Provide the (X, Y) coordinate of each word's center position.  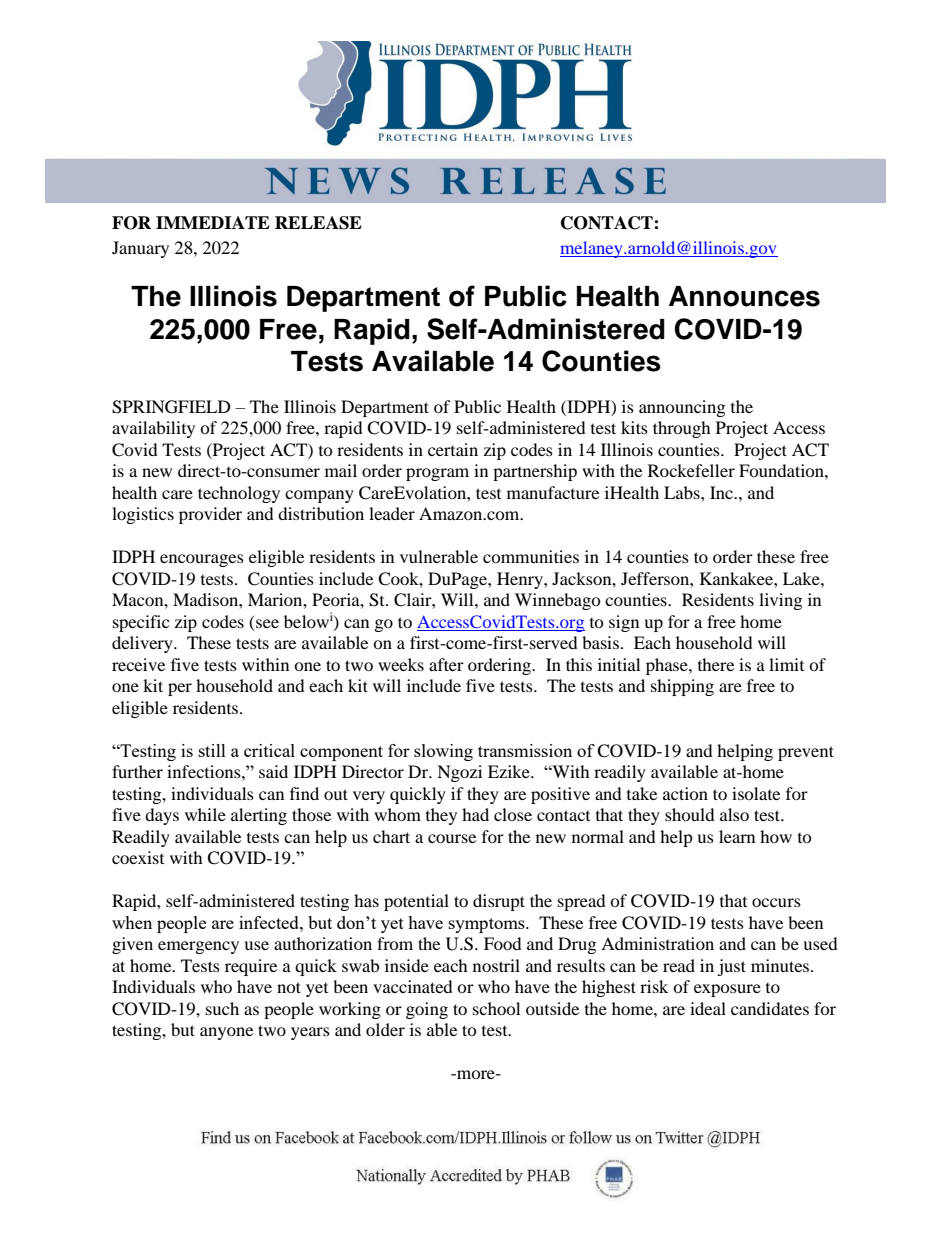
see (267, 623)
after (446, 664)
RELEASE (318, 223)
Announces (744, 296)
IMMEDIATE (213, 222)
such (222, 1008)
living (780, 601)
